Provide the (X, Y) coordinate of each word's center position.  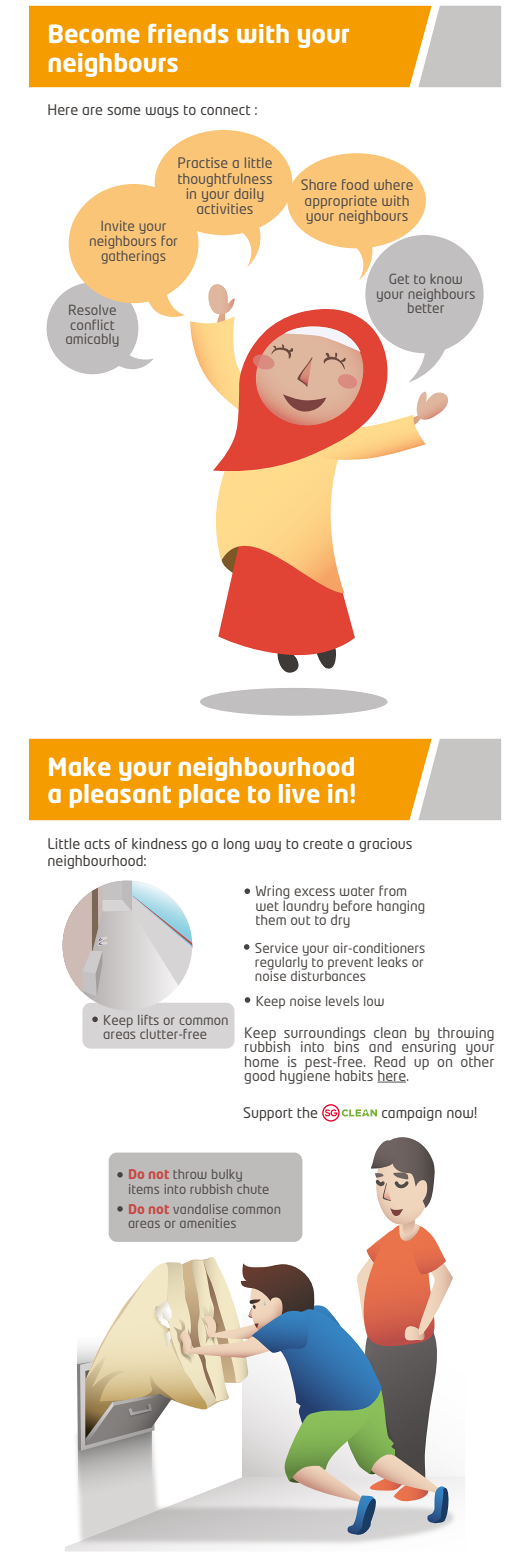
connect (225, 110)
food (355, 184)
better (426, 307)
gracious (385, 845)
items (144, 1189)
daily (248, 196)
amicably (92, 340)
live (299, 793)
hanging (401, 907)
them (271, 919)
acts (97, 844)
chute (253, 1187)
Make (80, 766)
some (123, 111)
